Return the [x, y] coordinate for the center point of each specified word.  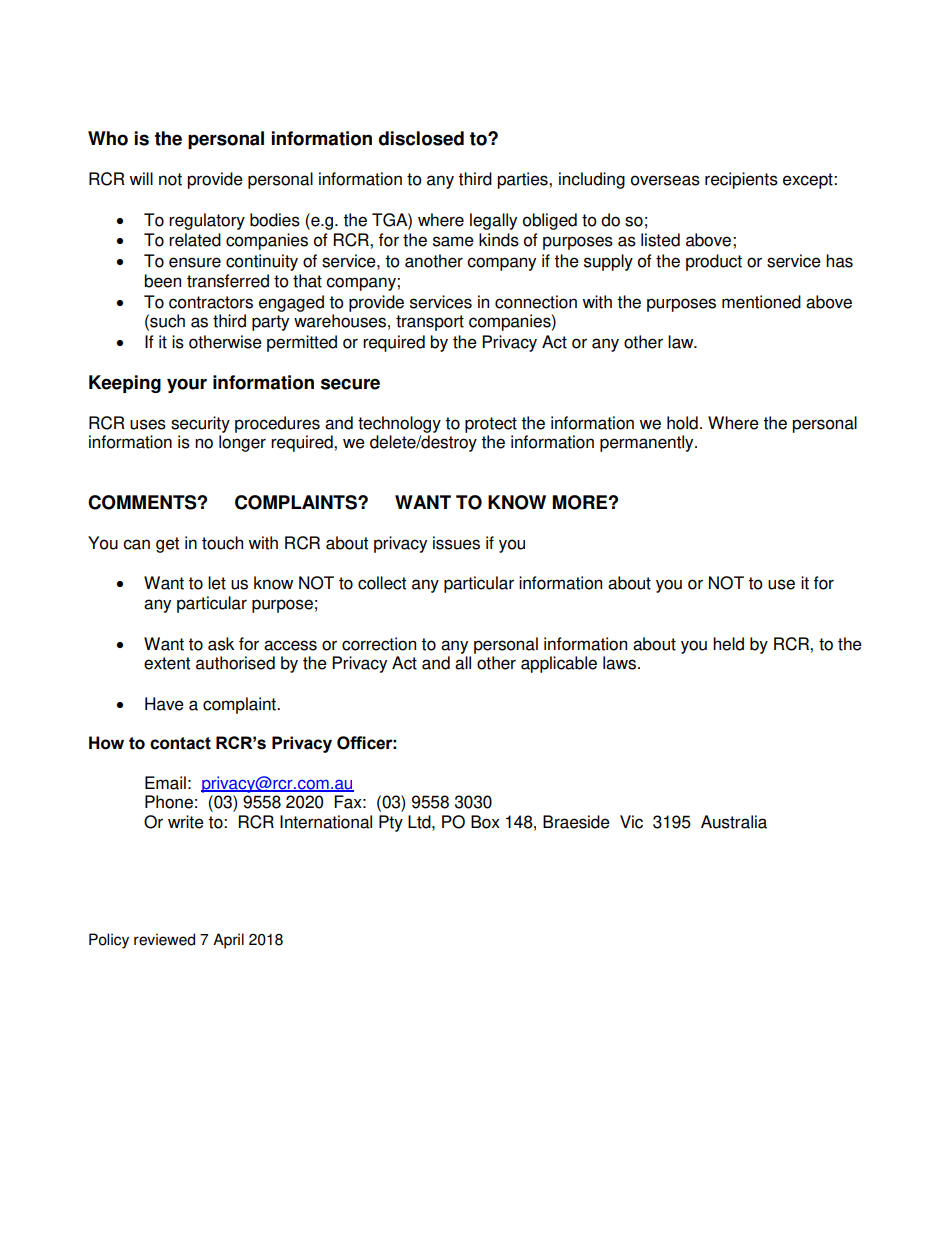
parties [523, 180]
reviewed [164, 939]
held [728, 644]
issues [456, 543]
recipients [741, 180]
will [141, 178]
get [167, 545]
